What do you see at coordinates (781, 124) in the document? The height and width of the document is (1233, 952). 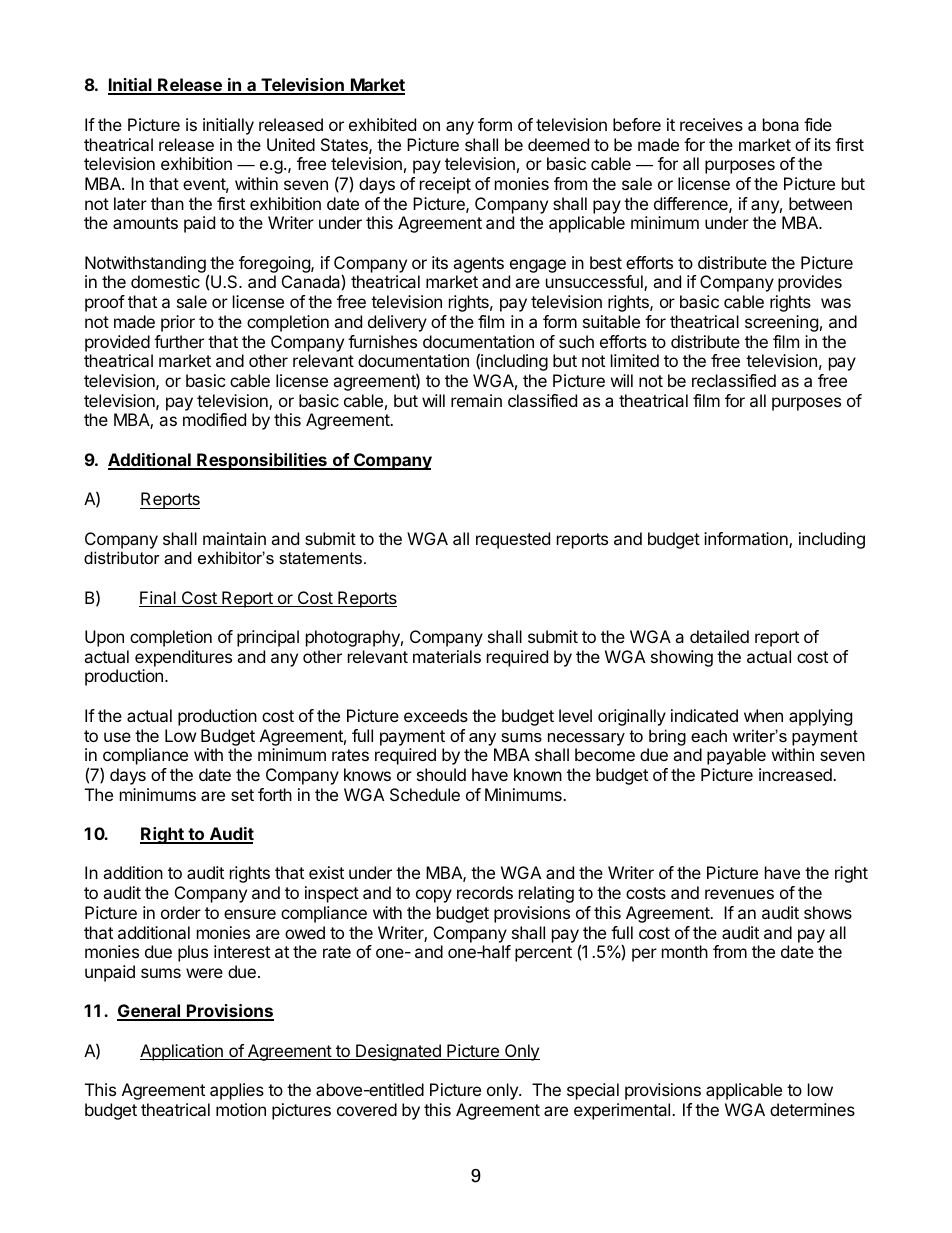 I see `bona` at bounding box center [781, 124].
